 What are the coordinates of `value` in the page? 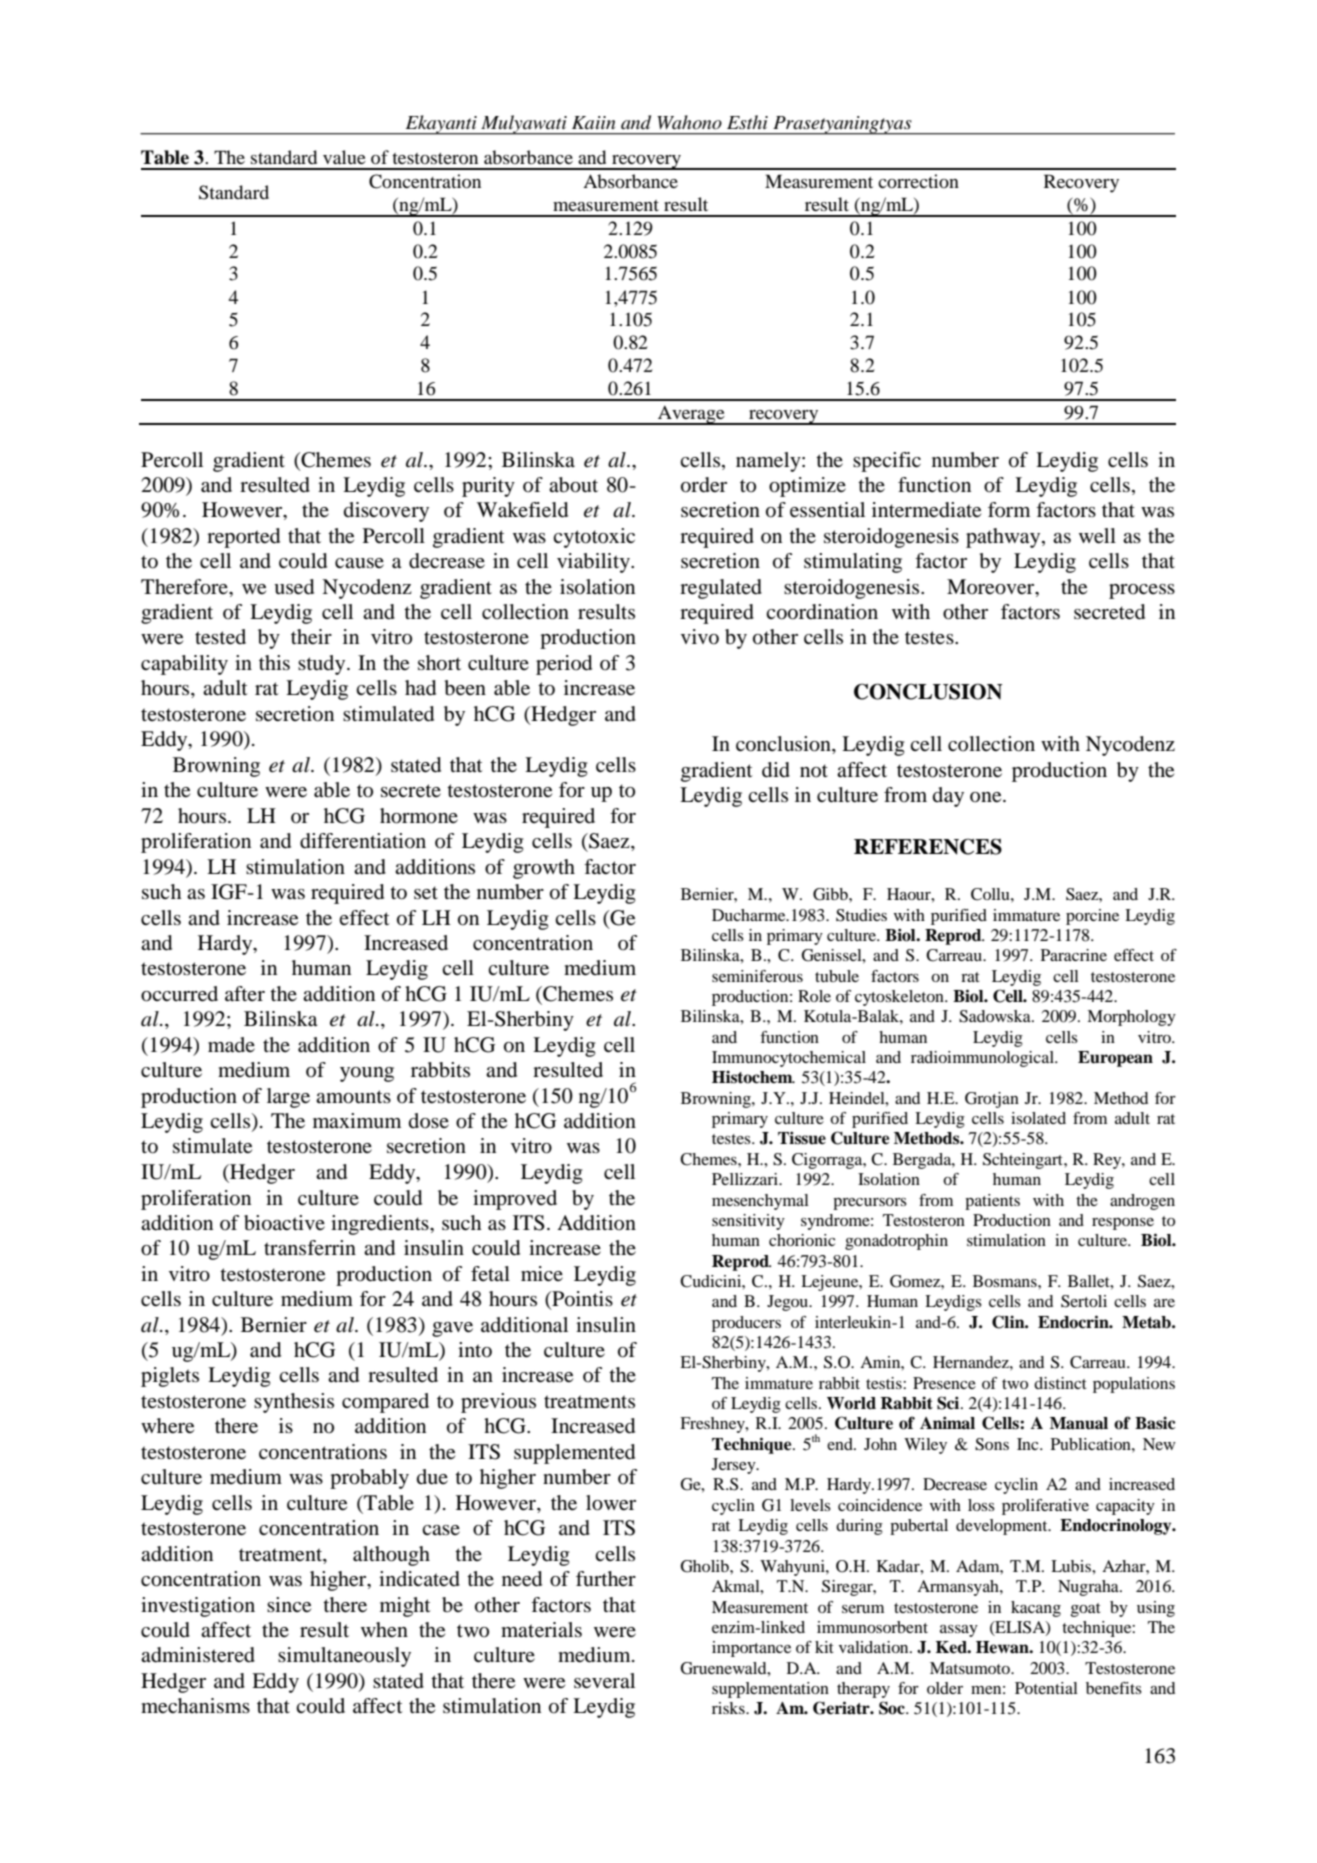 It's located at (344, 157).
